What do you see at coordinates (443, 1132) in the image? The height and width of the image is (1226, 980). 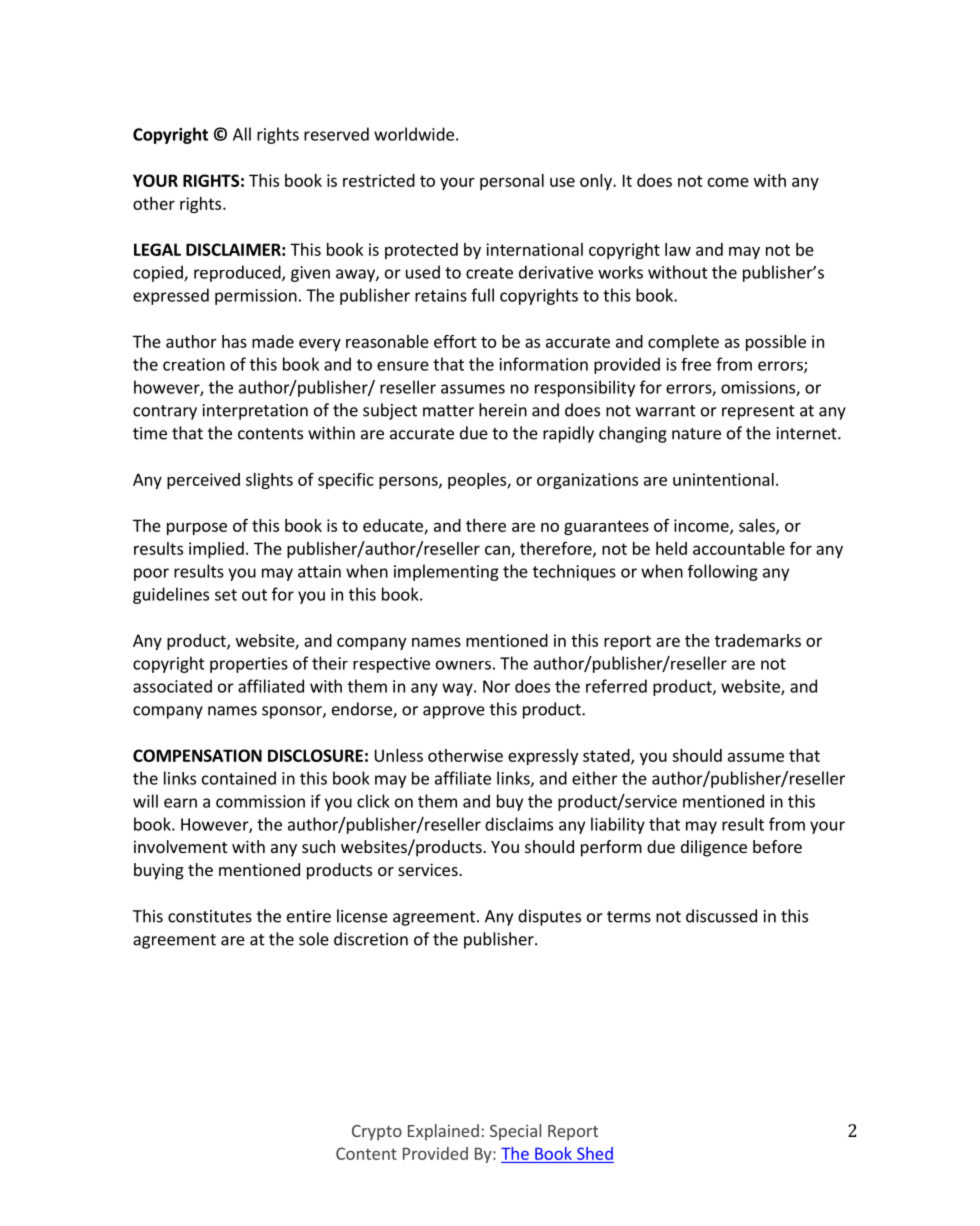 I see `Explained` at bounding box center [443, 1132].
